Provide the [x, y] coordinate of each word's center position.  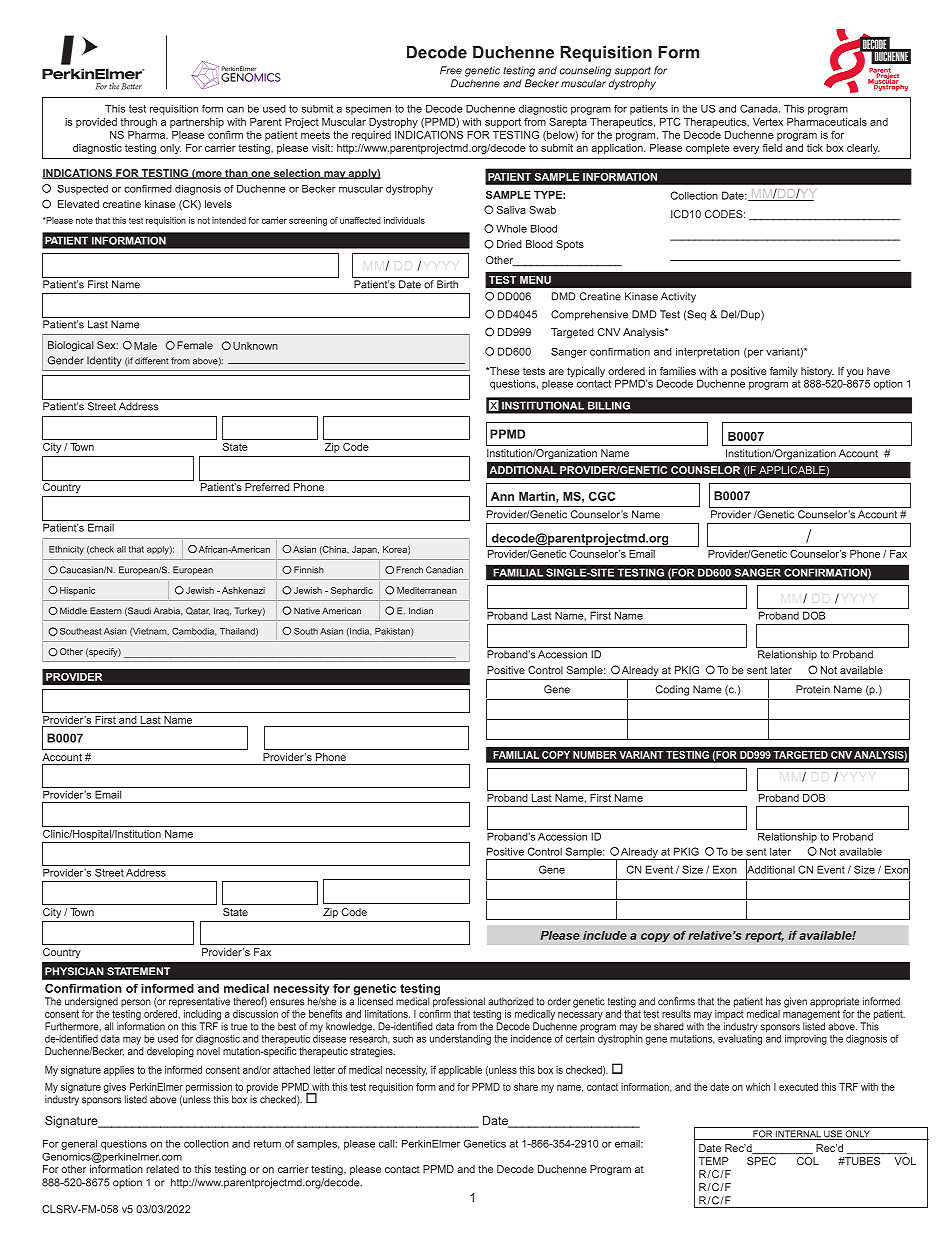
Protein [813, 689]
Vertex [768, 122]
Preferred [267, 487]
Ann [502, 496]
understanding [460, 1040]
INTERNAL [798, 1135]
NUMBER [595, 755]
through [138, 123]
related [162, 1169]
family [784, 372]
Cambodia [194, 631]
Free [451, 70]
